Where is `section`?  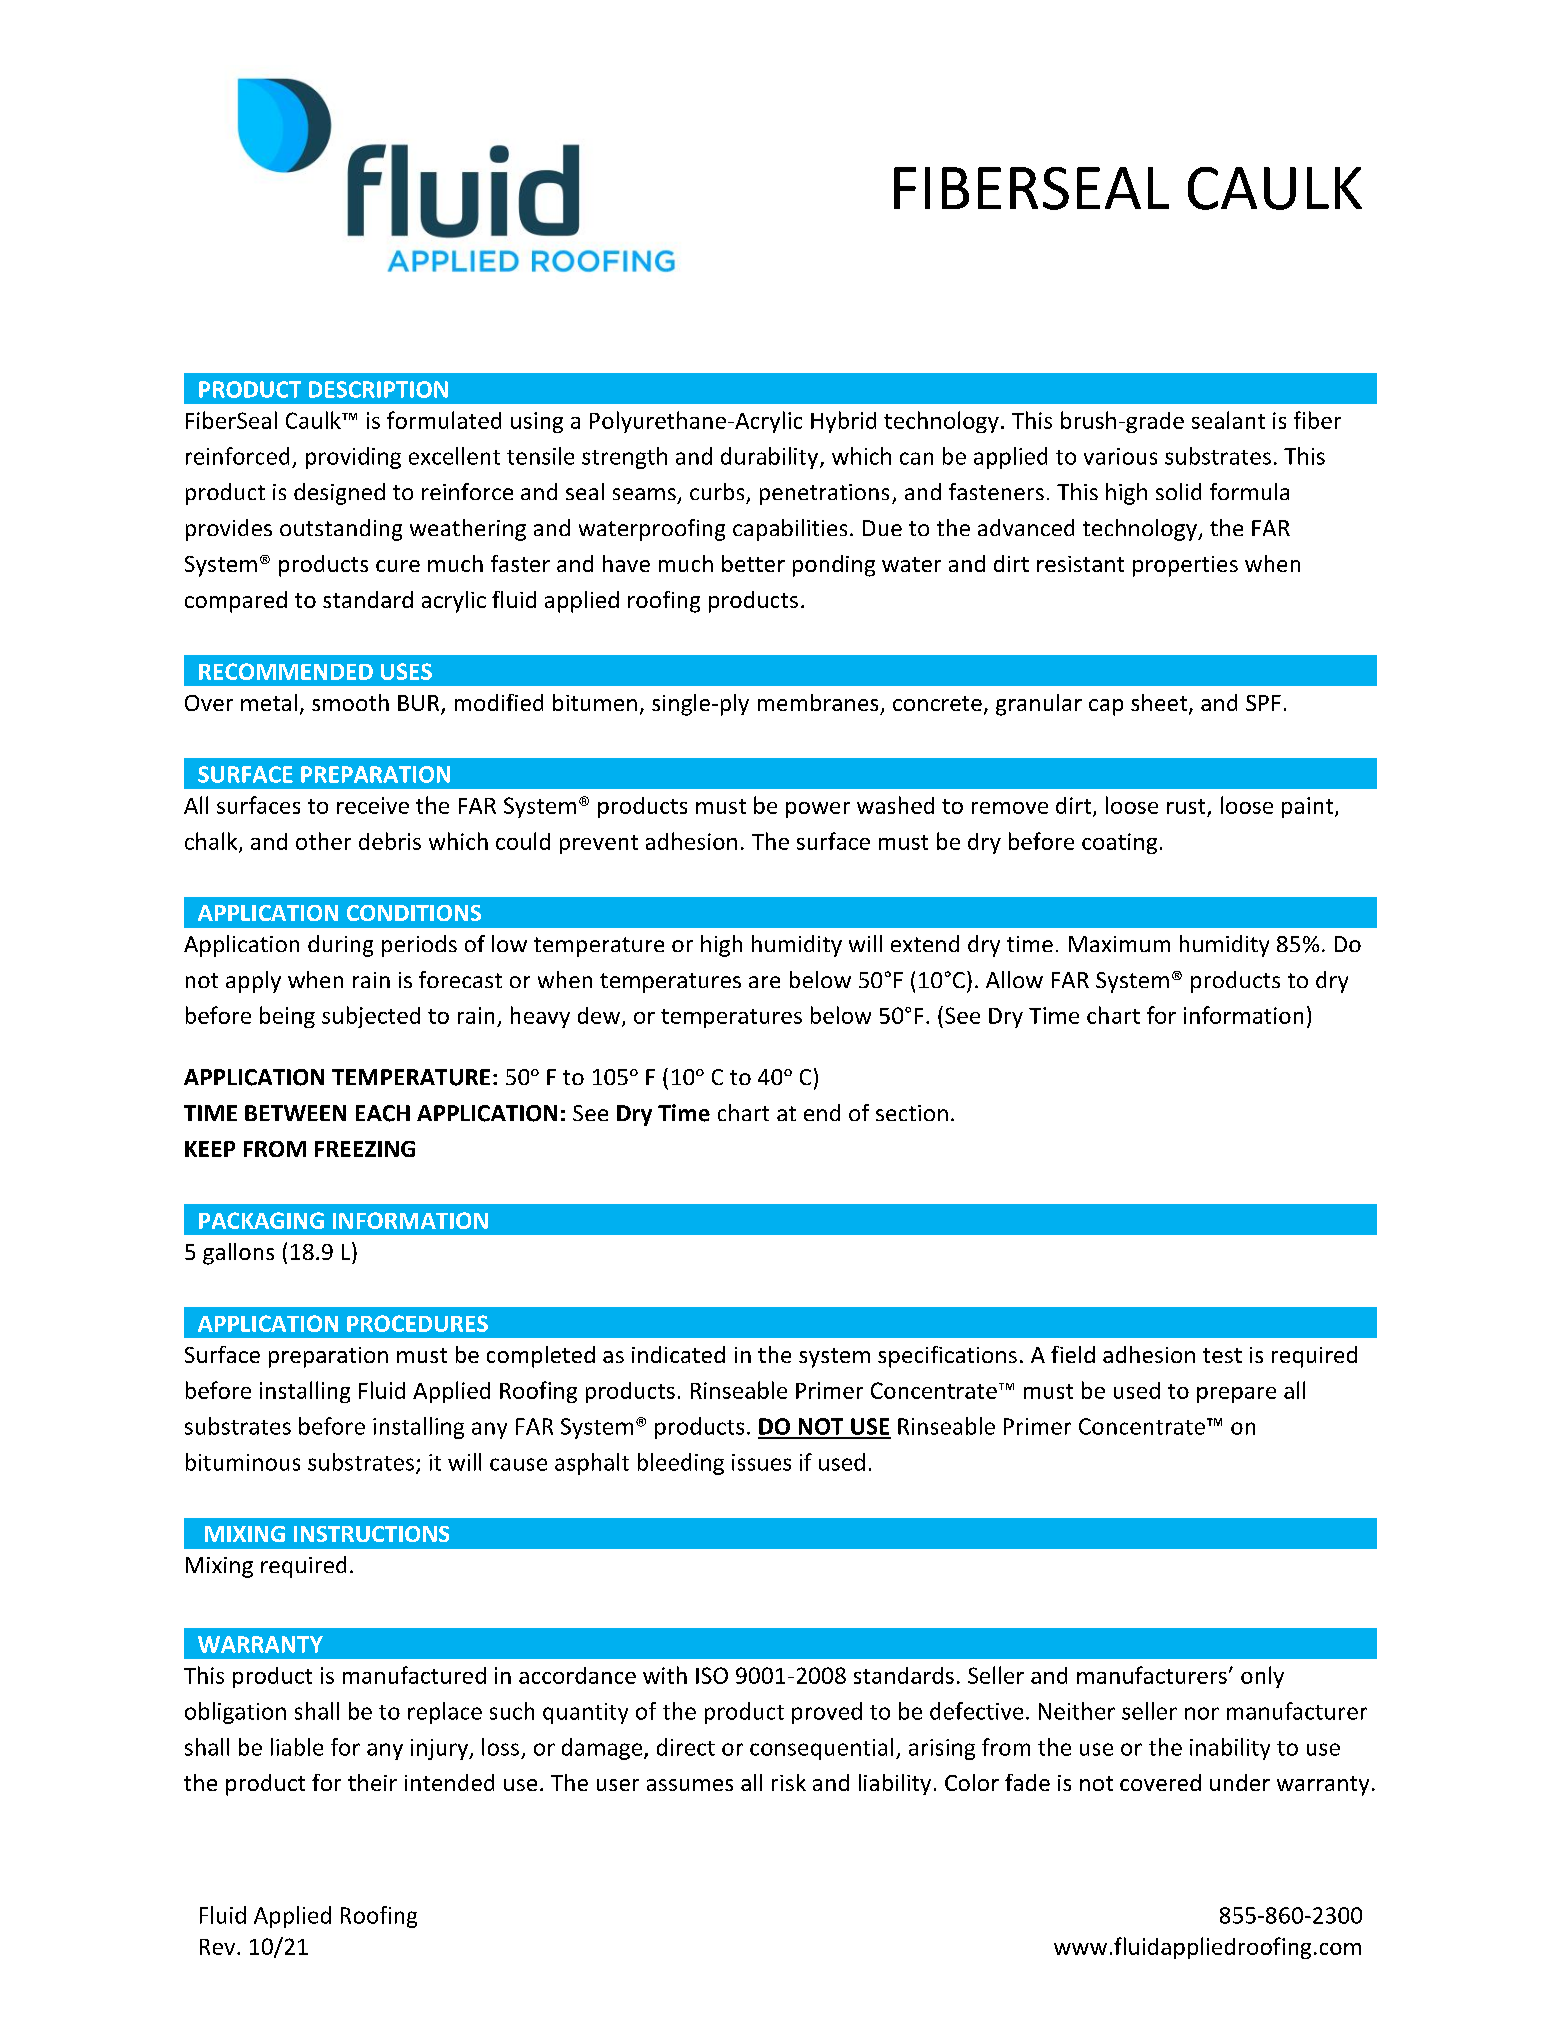
section is located at coordinates (912, 1113).
